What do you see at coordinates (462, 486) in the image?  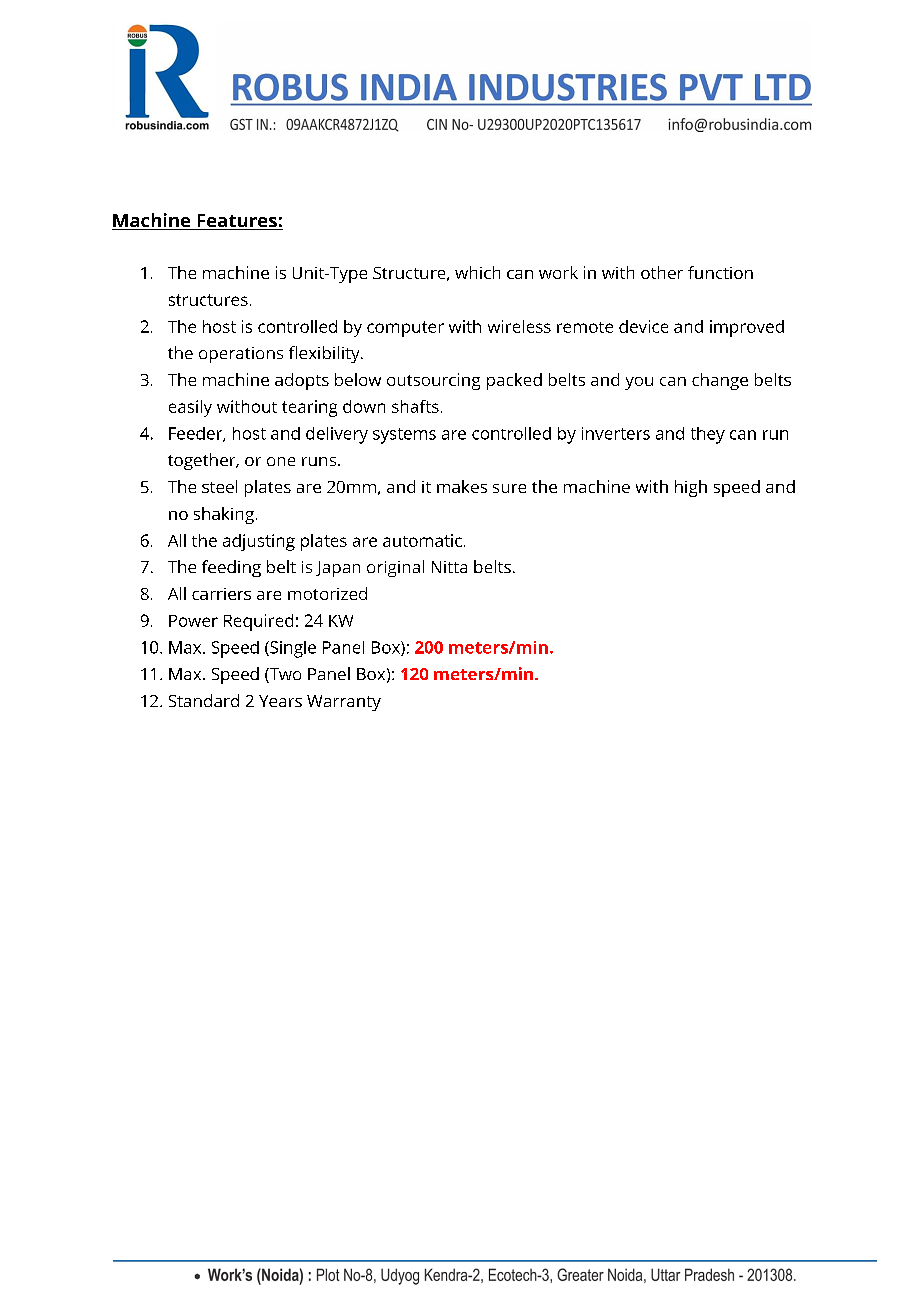 I see `makes` at bounding box center [462, 486].
